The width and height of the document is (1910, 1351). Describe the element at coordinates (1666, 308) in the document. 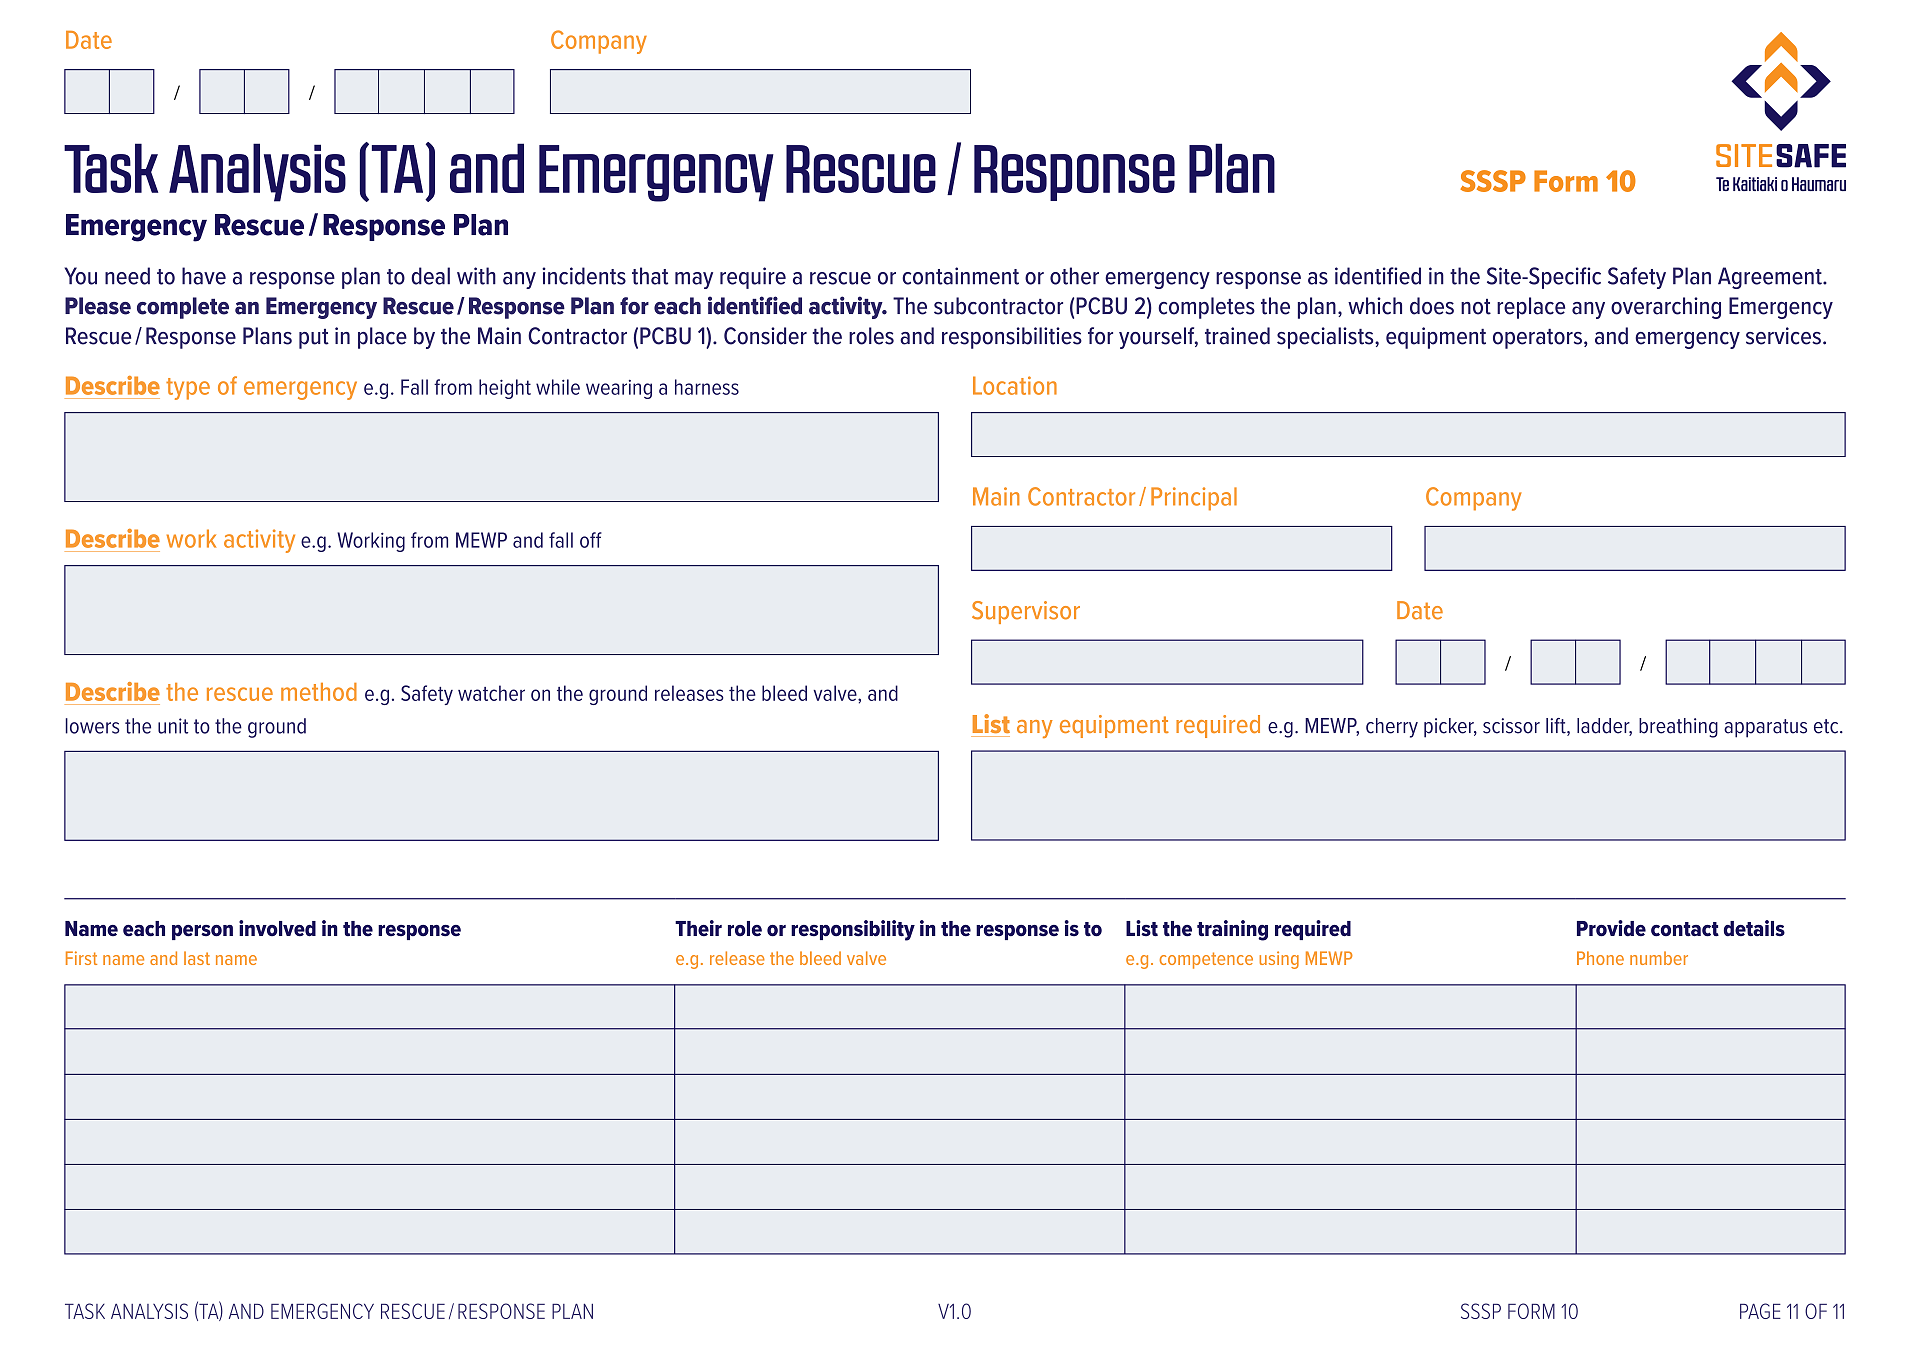

I see `overarching` at that location.
